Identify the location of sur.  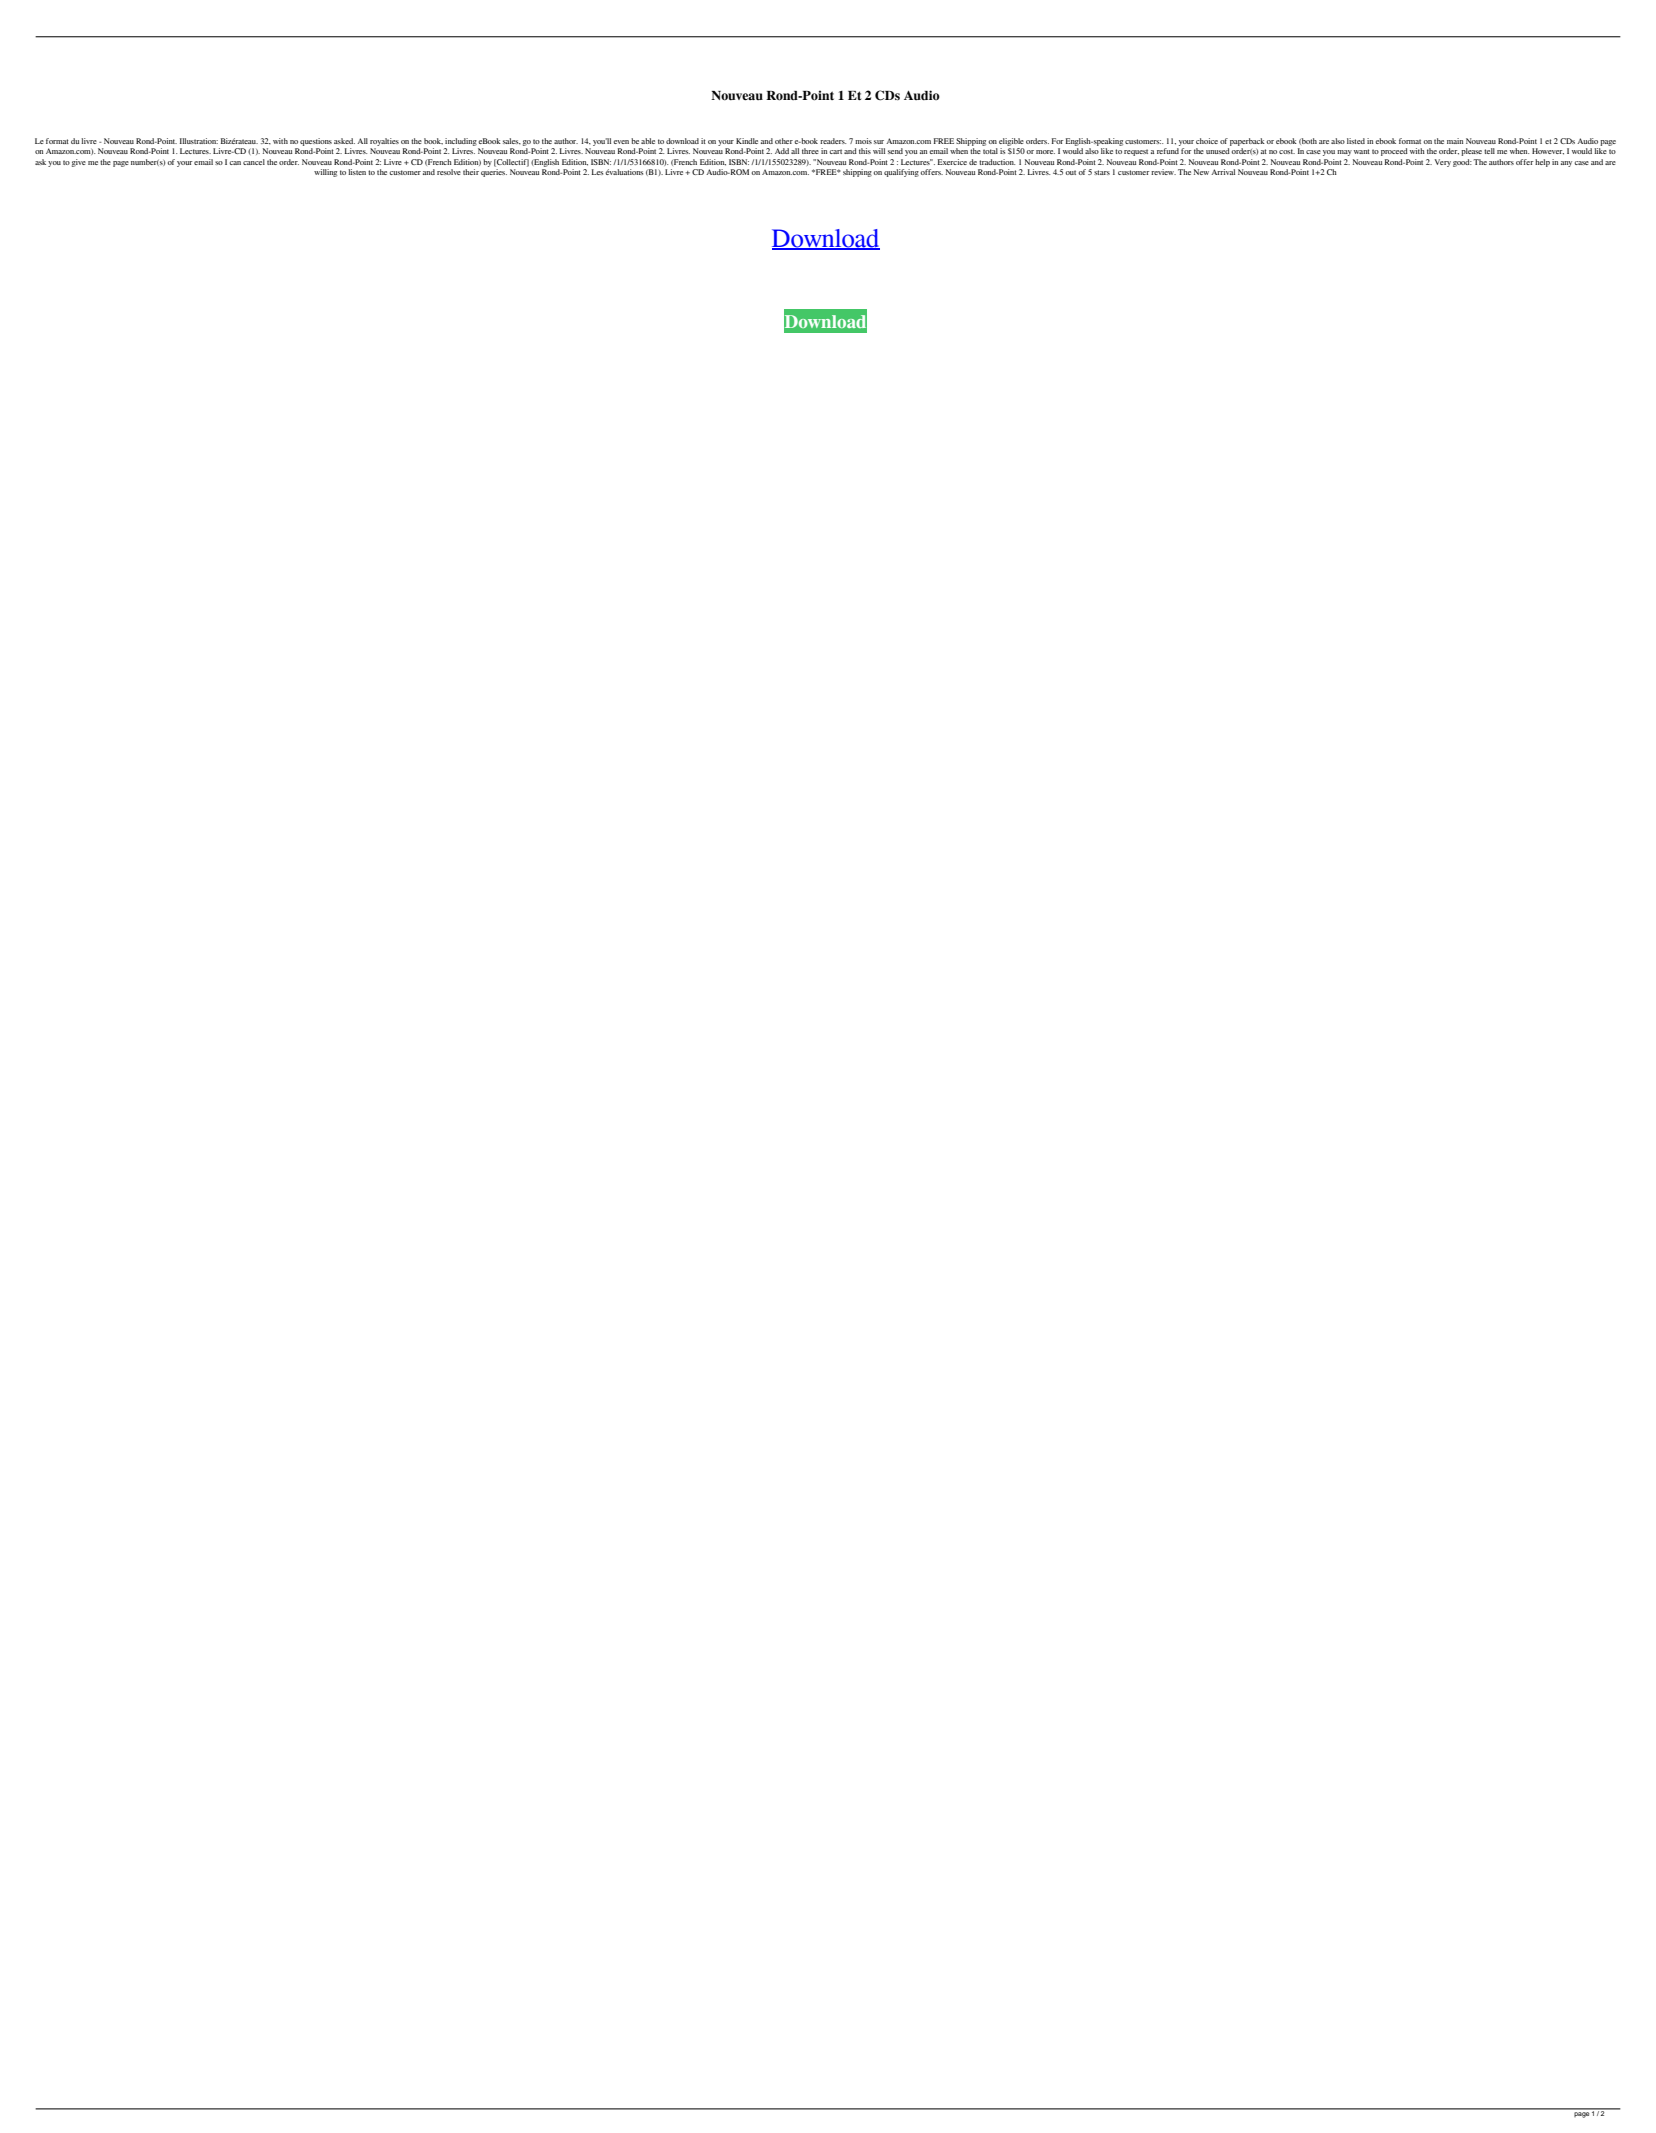
(879, 142).
